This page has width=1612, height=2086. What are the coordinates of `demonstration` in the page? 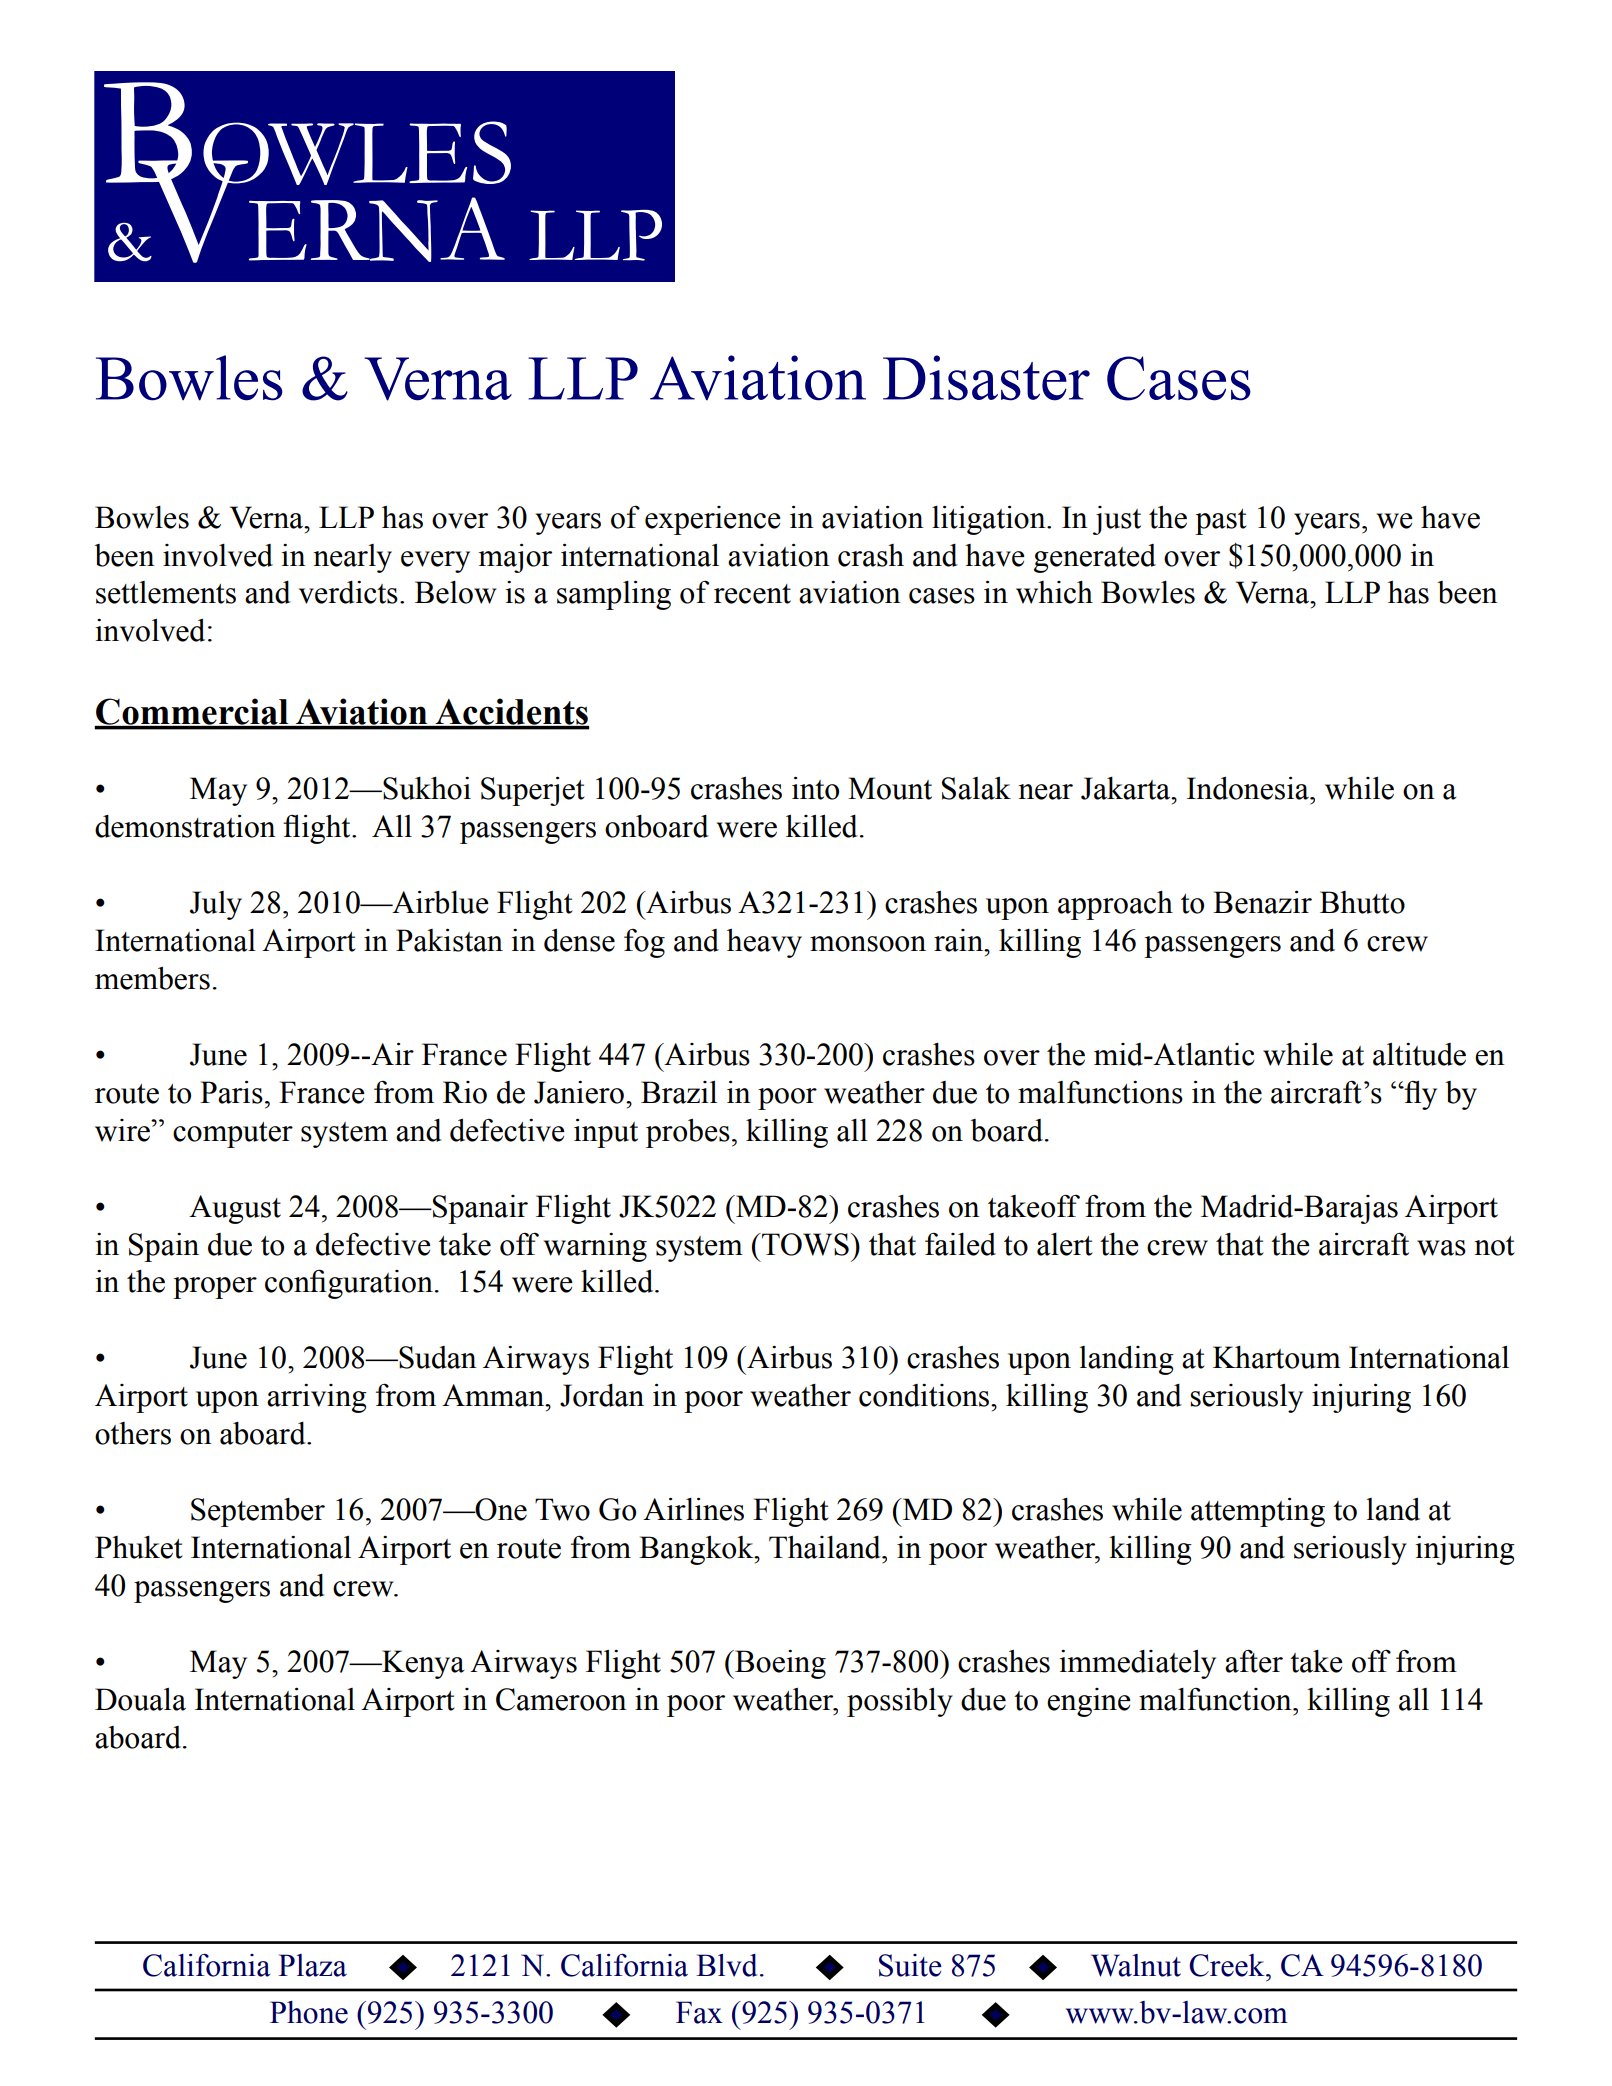 It's located at (185, 826).
